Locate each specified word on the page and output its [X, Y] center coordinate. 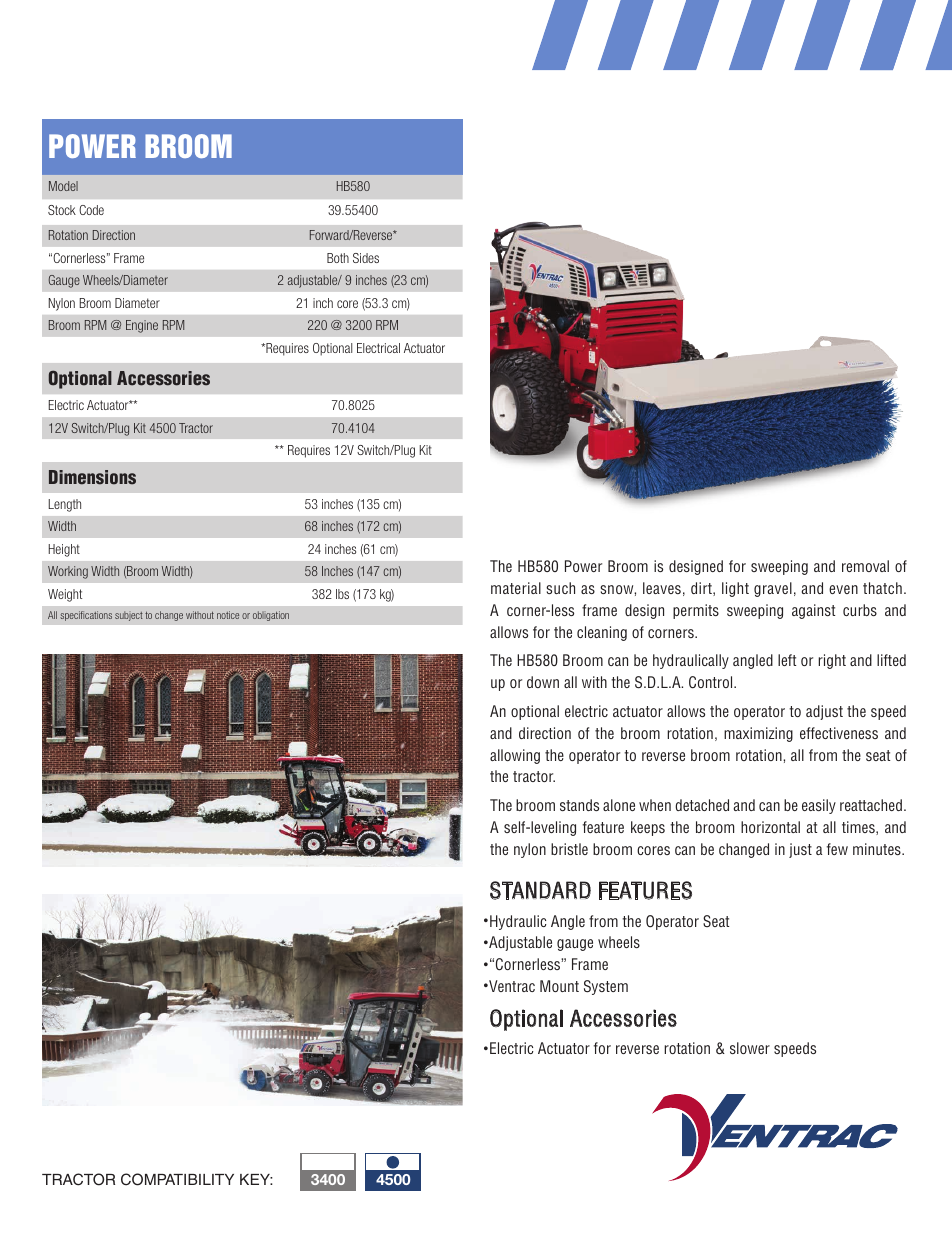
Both [338, 258]
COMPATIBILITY [177, 1179]
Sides [366, 258]
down [543, 682]
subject [129, 616]
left [787, 660]
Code [91, 210]
